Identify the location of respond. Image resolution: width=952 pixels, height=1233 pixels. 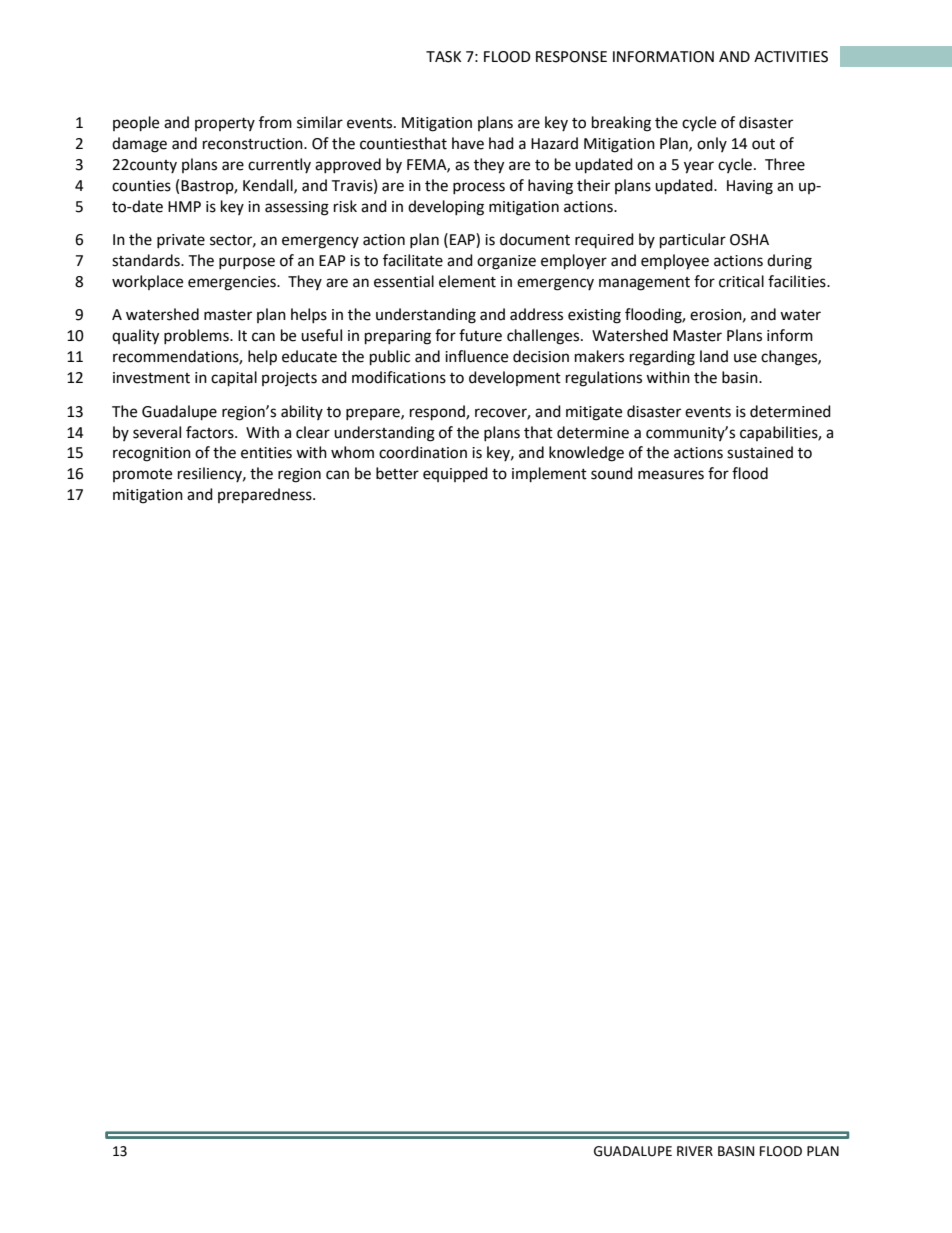
(438, 413).
